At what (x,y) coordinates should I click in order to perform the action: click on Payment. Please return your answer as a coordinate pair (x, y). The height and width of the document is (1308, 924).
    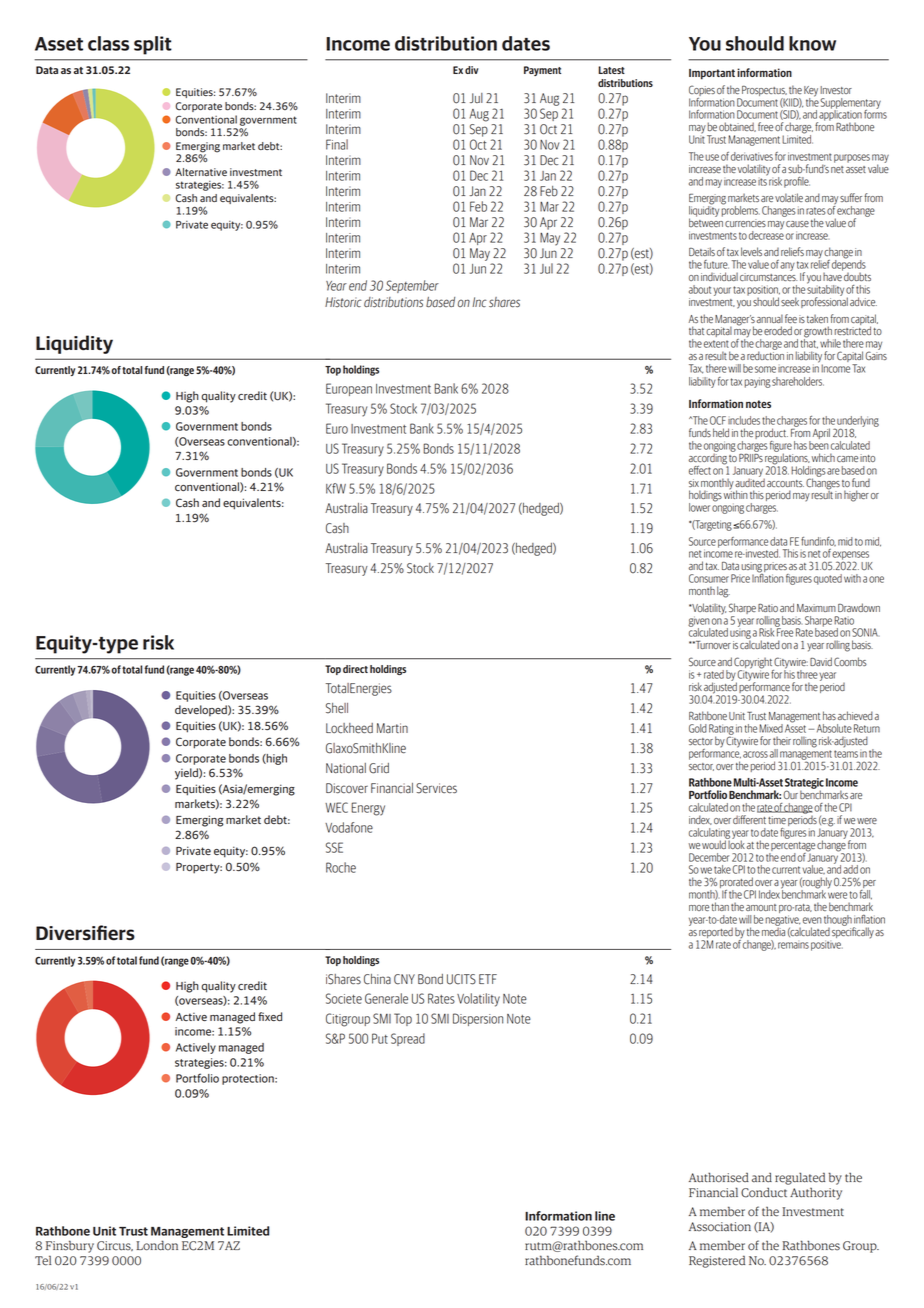
    Looking at the image, I should click on (542, 71).
